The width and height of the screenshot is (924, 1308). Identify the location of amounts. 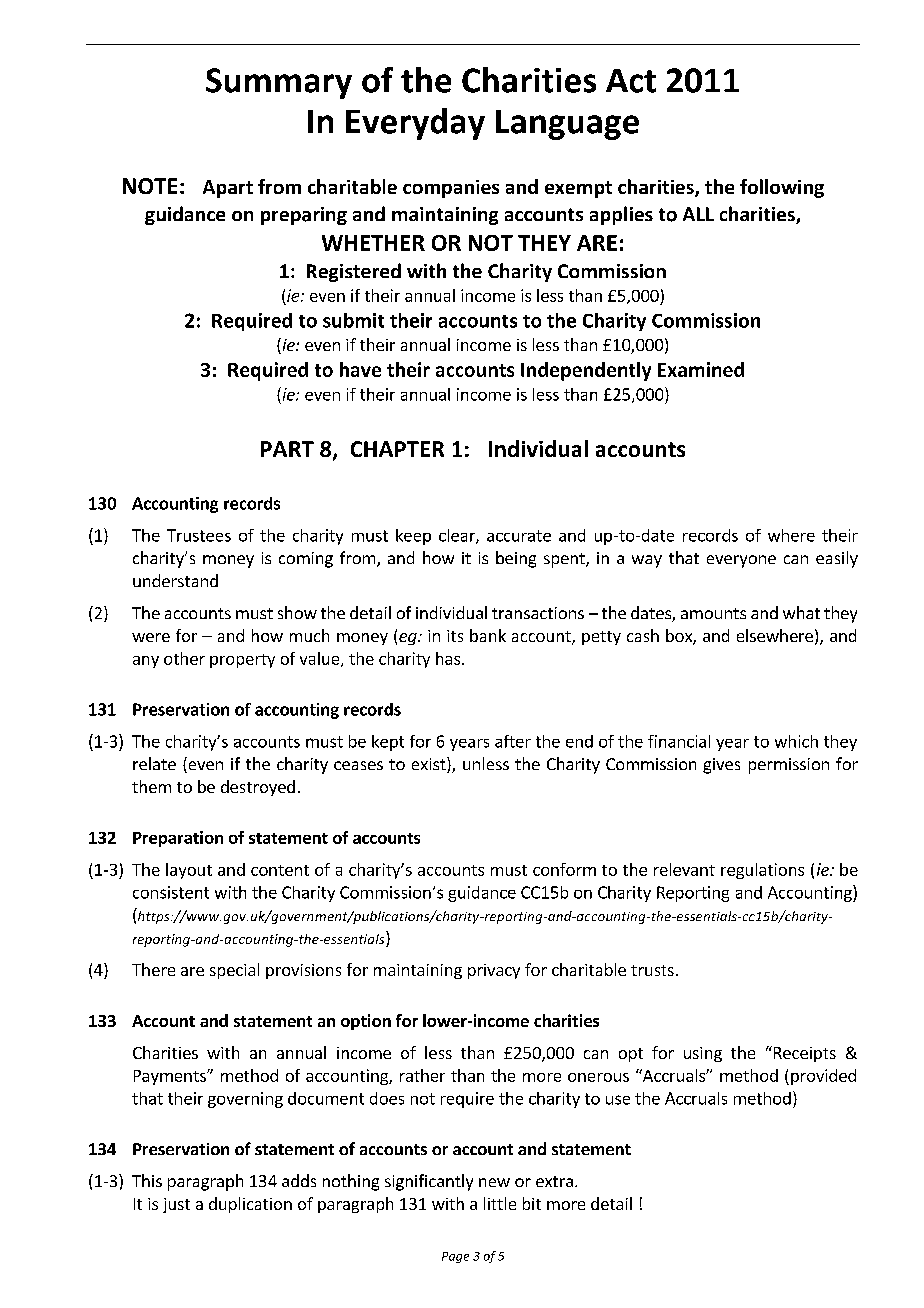
(713, 613).
